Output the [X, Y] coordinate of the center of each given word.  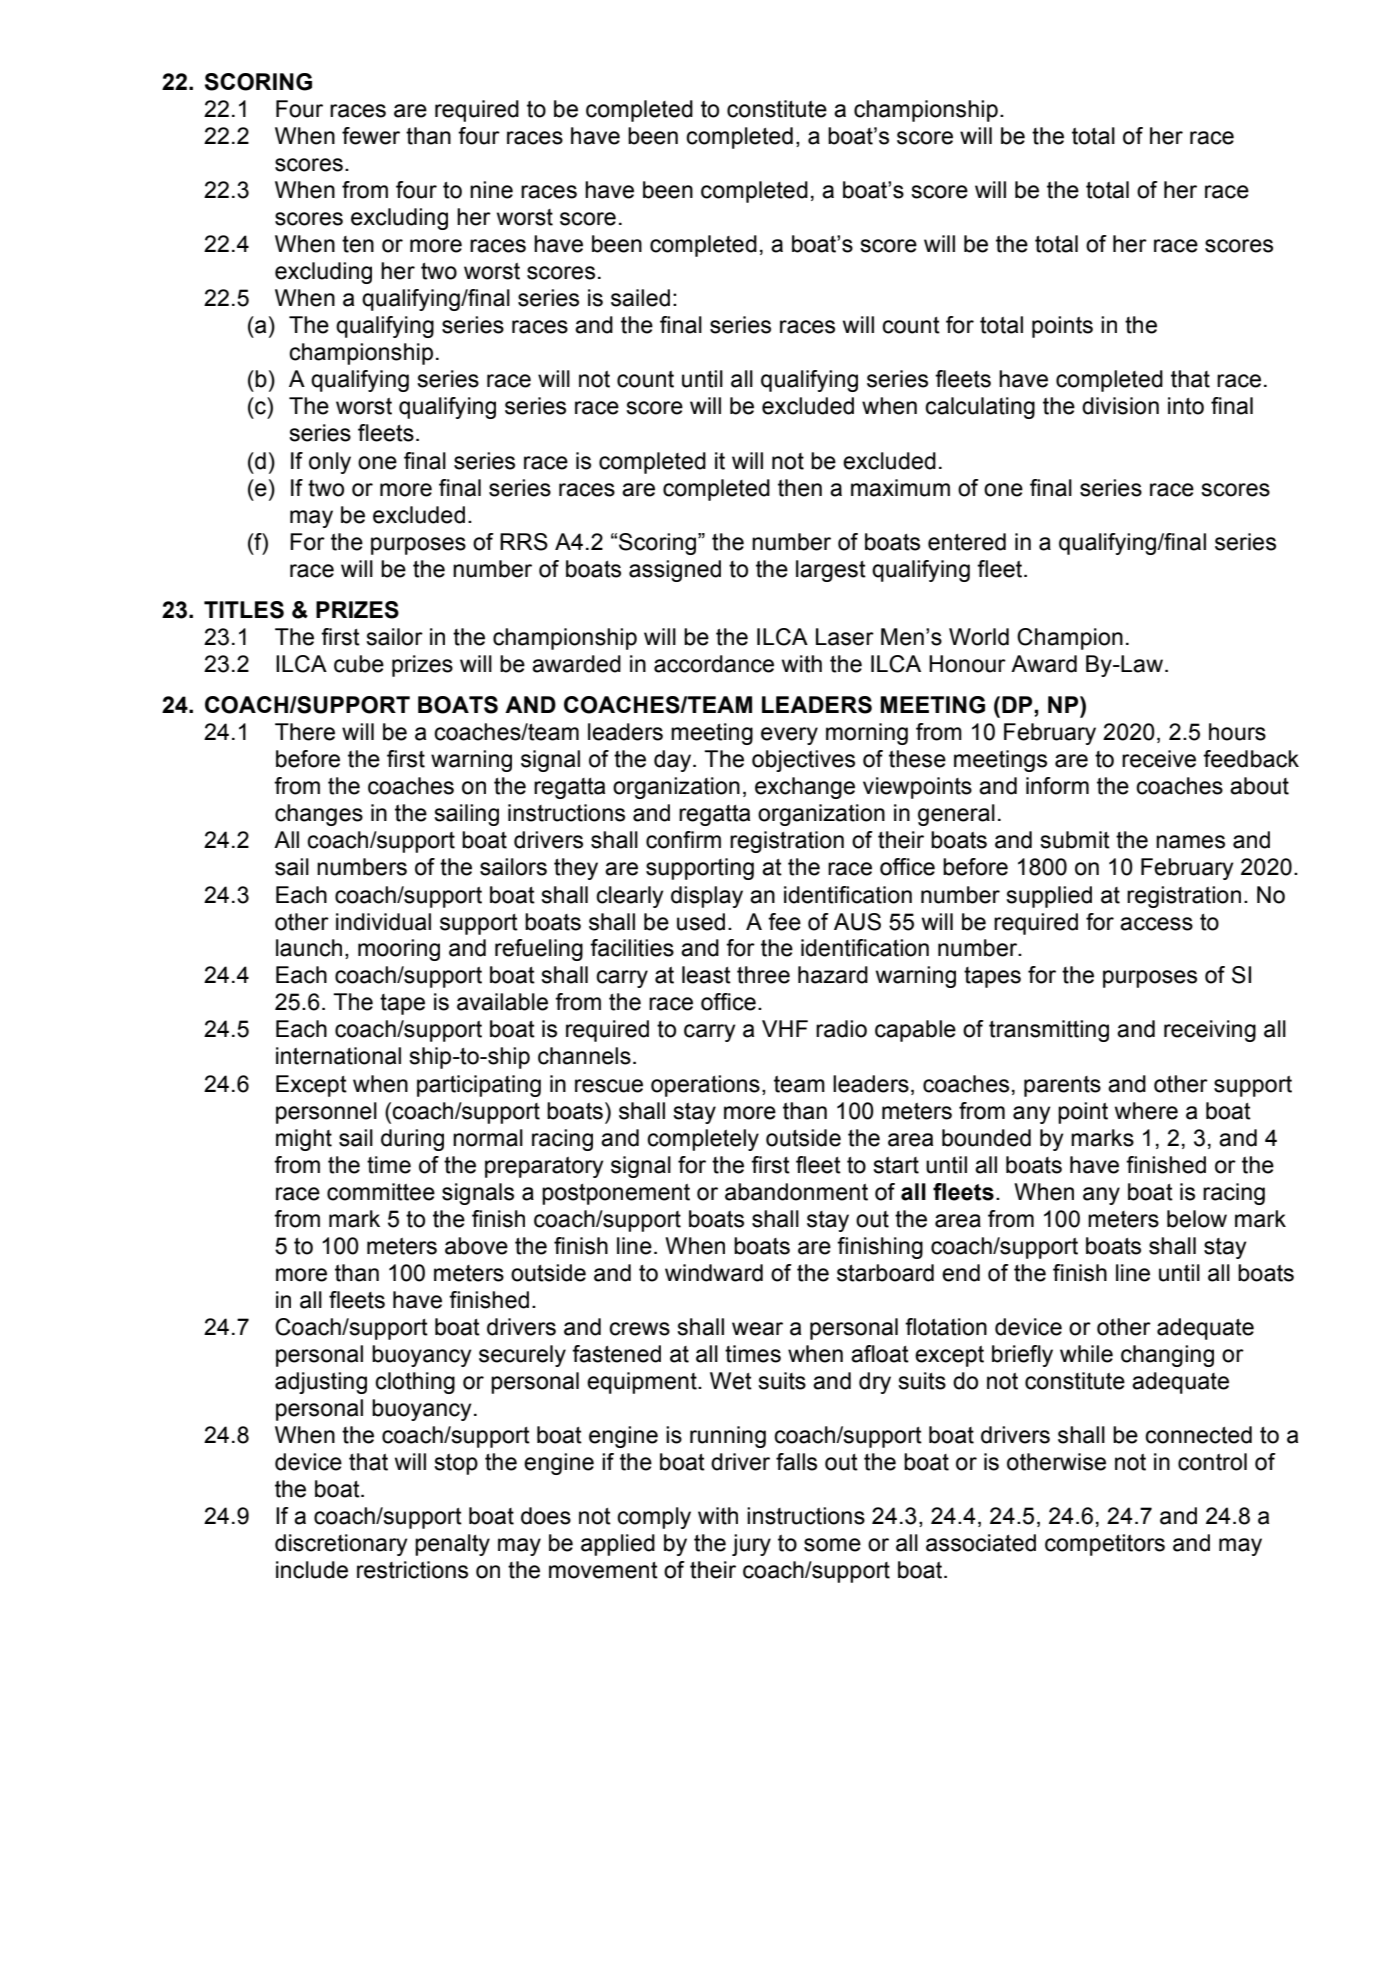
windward [714, 1273]
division [1120, 406]
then [800, 488]
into [1186, 406]
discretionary [341, 1545]
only [330, 463]
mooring [399, 950]
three [763, 975]
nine [491, 190]
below [1197, 1219]
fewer [371, 136]
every [789, 736]
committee [381, 1192]
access [1156, 924]
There [305, 732]
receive [1159, 759]
